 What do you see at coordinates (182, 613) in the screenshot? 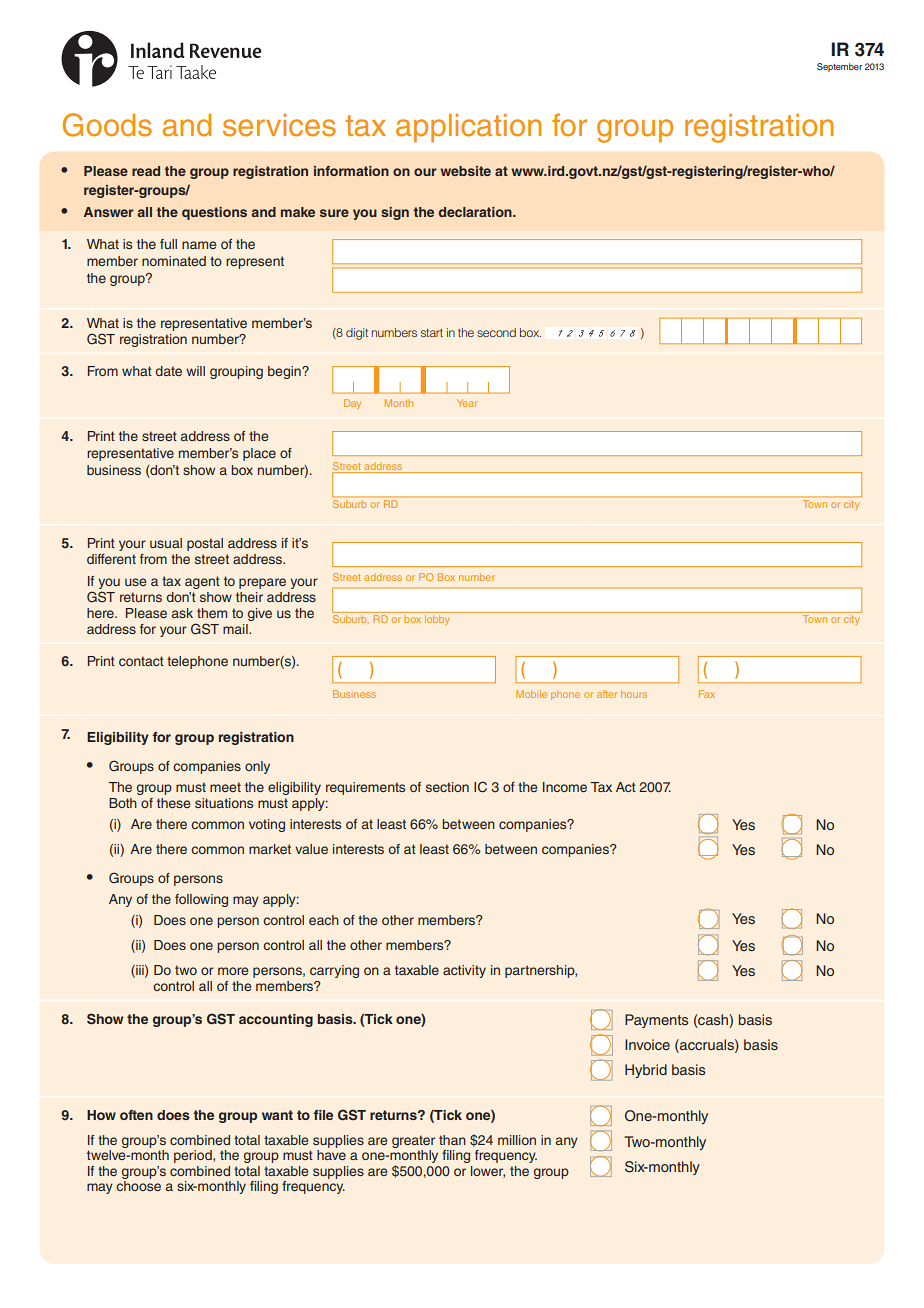
I see `ask` at bounding box center [182, 613].
